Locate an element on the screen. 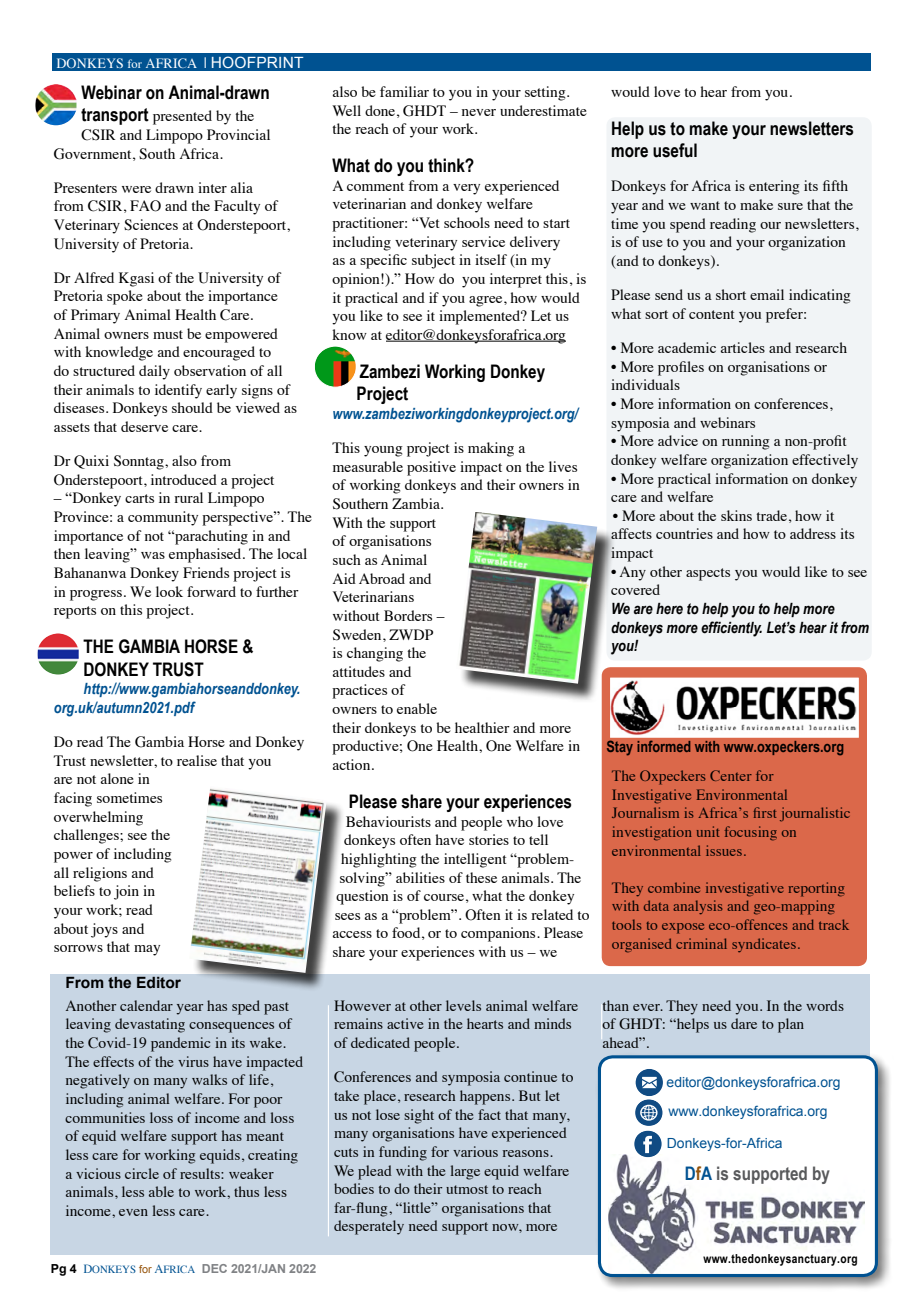 The height and width of the screenshot is (1308, 924). realise is located at coordinates (197, 760).
